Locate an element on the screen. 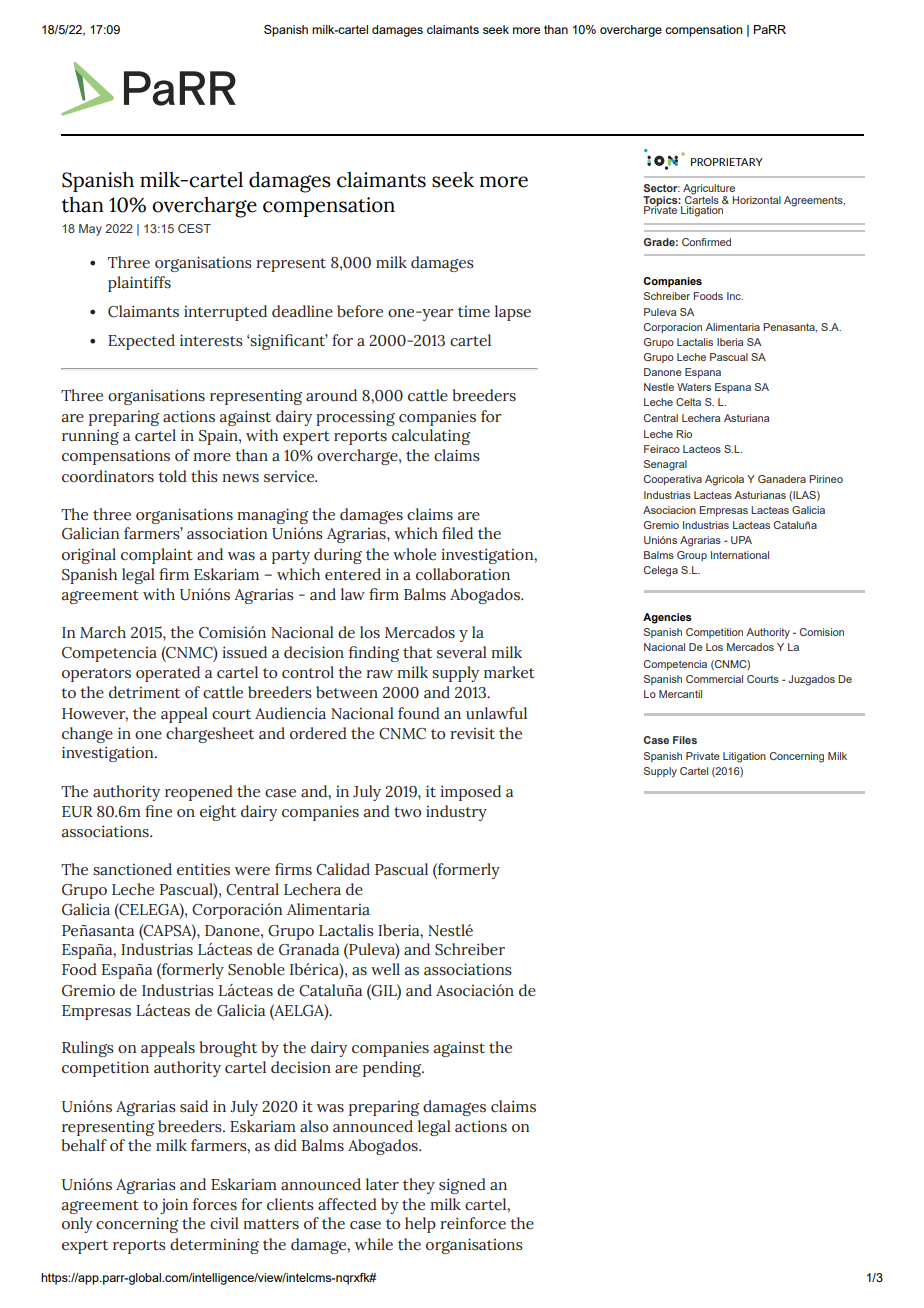  before is located at coordinates (360, 311).
